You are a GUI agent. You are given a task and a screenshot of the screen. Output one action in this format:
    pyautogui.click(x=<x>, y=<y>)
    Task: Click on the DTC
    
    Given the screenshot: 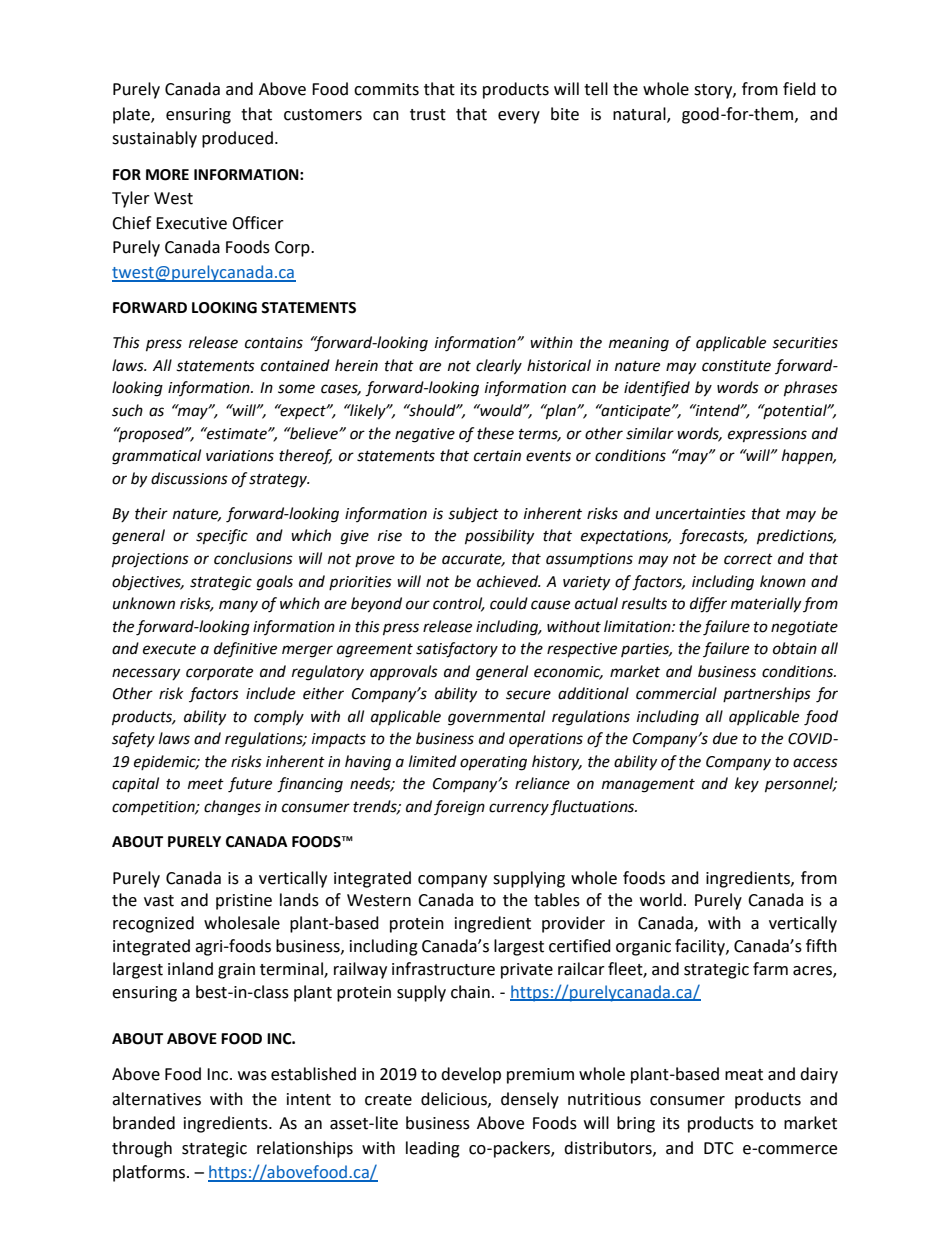 What is the action you would take?
    pyautogui.click(x=719, y=1148)
